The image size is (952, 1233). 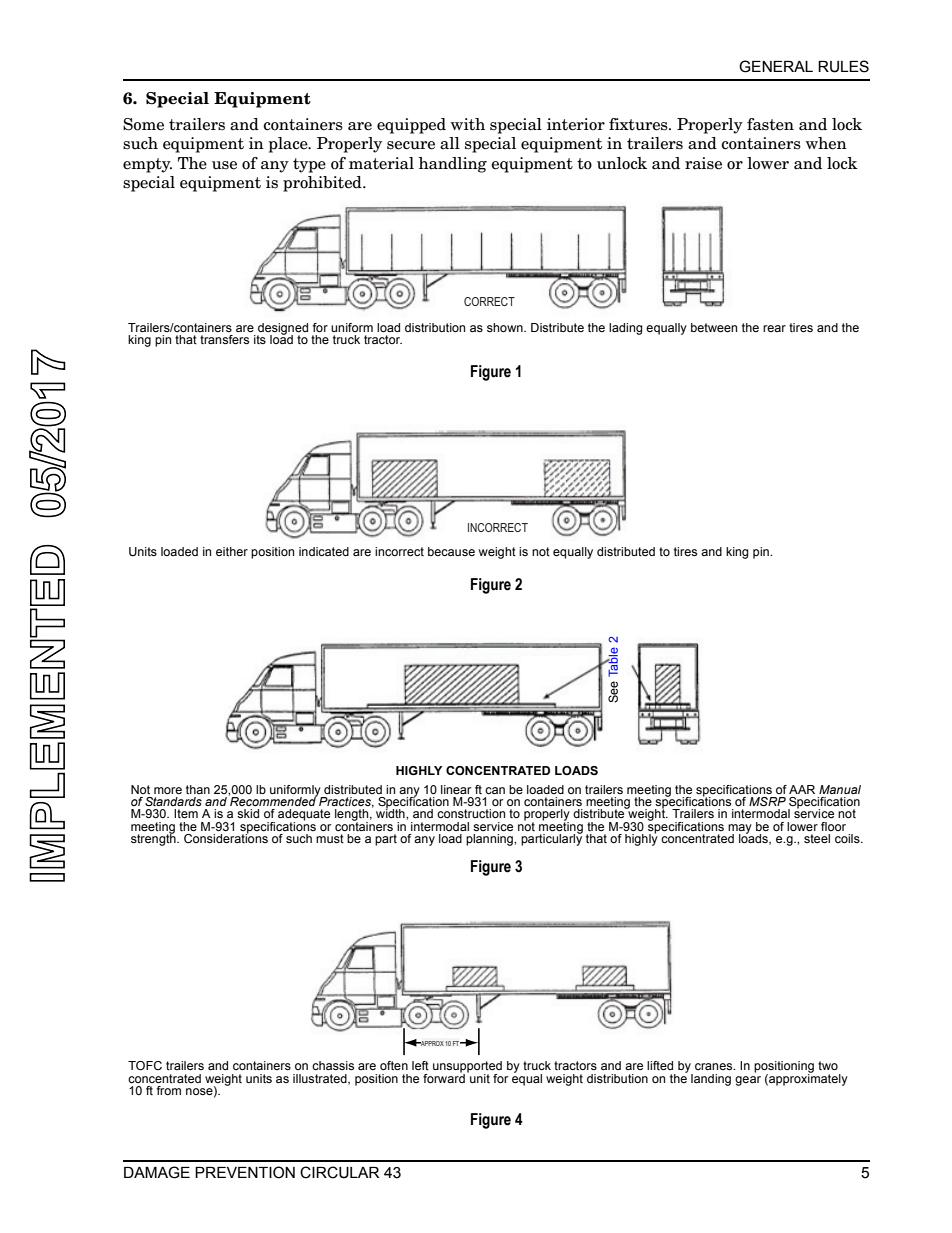 What do you see at coordinates (802, 789) in the page?
I see `AAR` at bounding box center [802, 789].
